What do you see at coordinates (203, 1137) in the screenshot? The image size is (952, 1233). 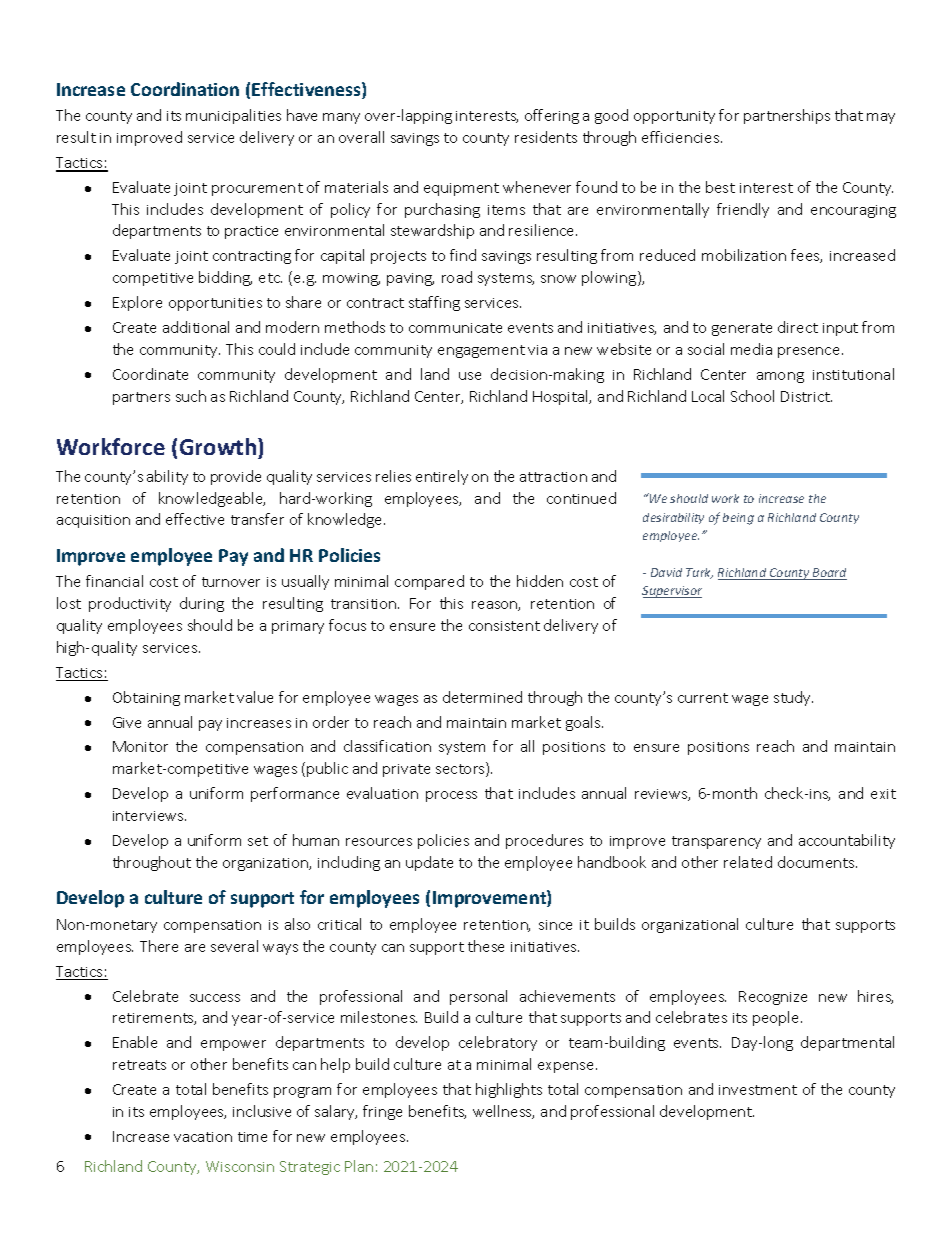 I see `vacation` at bounding box center [203, 1137].
